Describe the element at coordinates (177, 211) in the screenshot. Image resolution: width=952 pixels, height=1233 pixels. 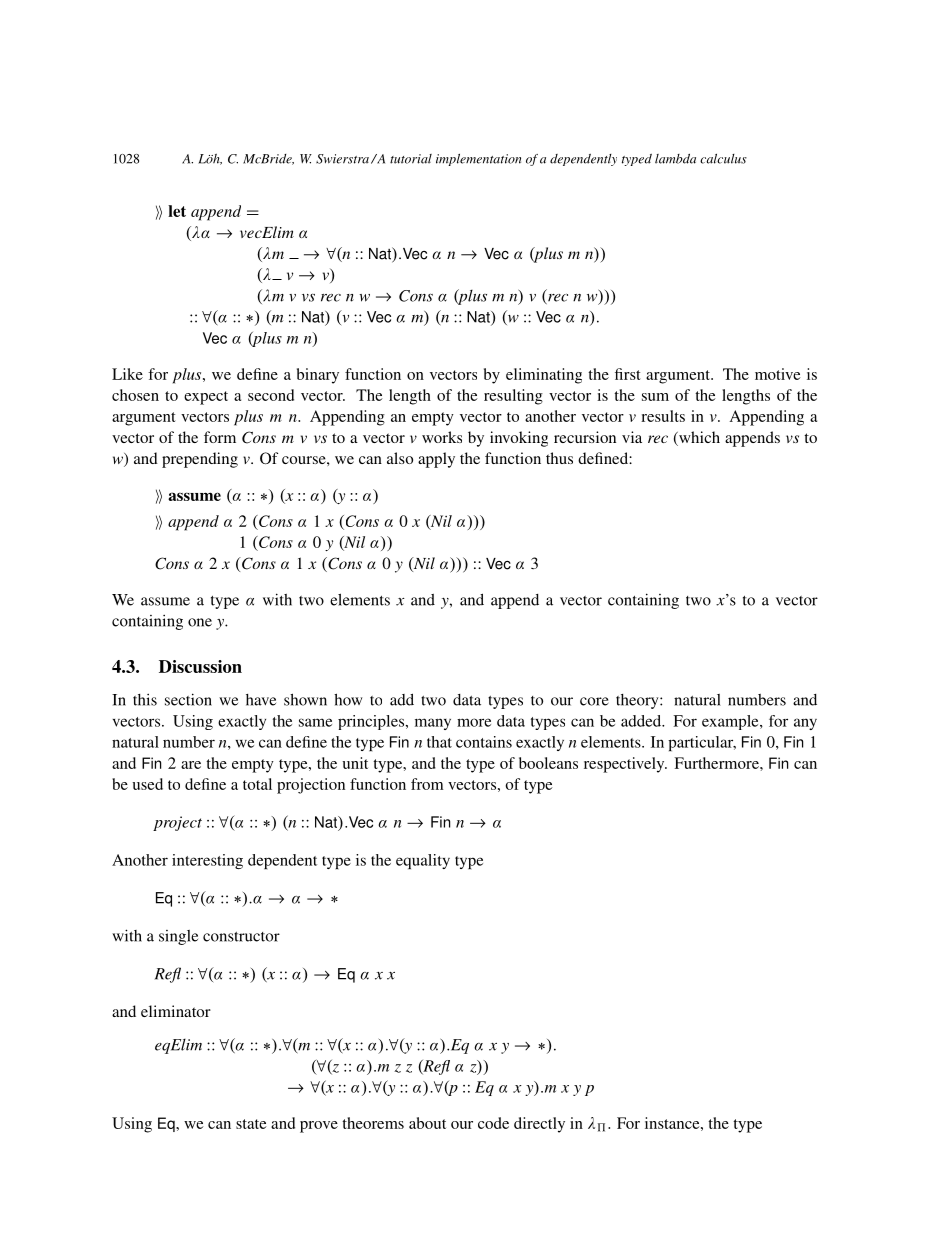
I see `let` at that location.
